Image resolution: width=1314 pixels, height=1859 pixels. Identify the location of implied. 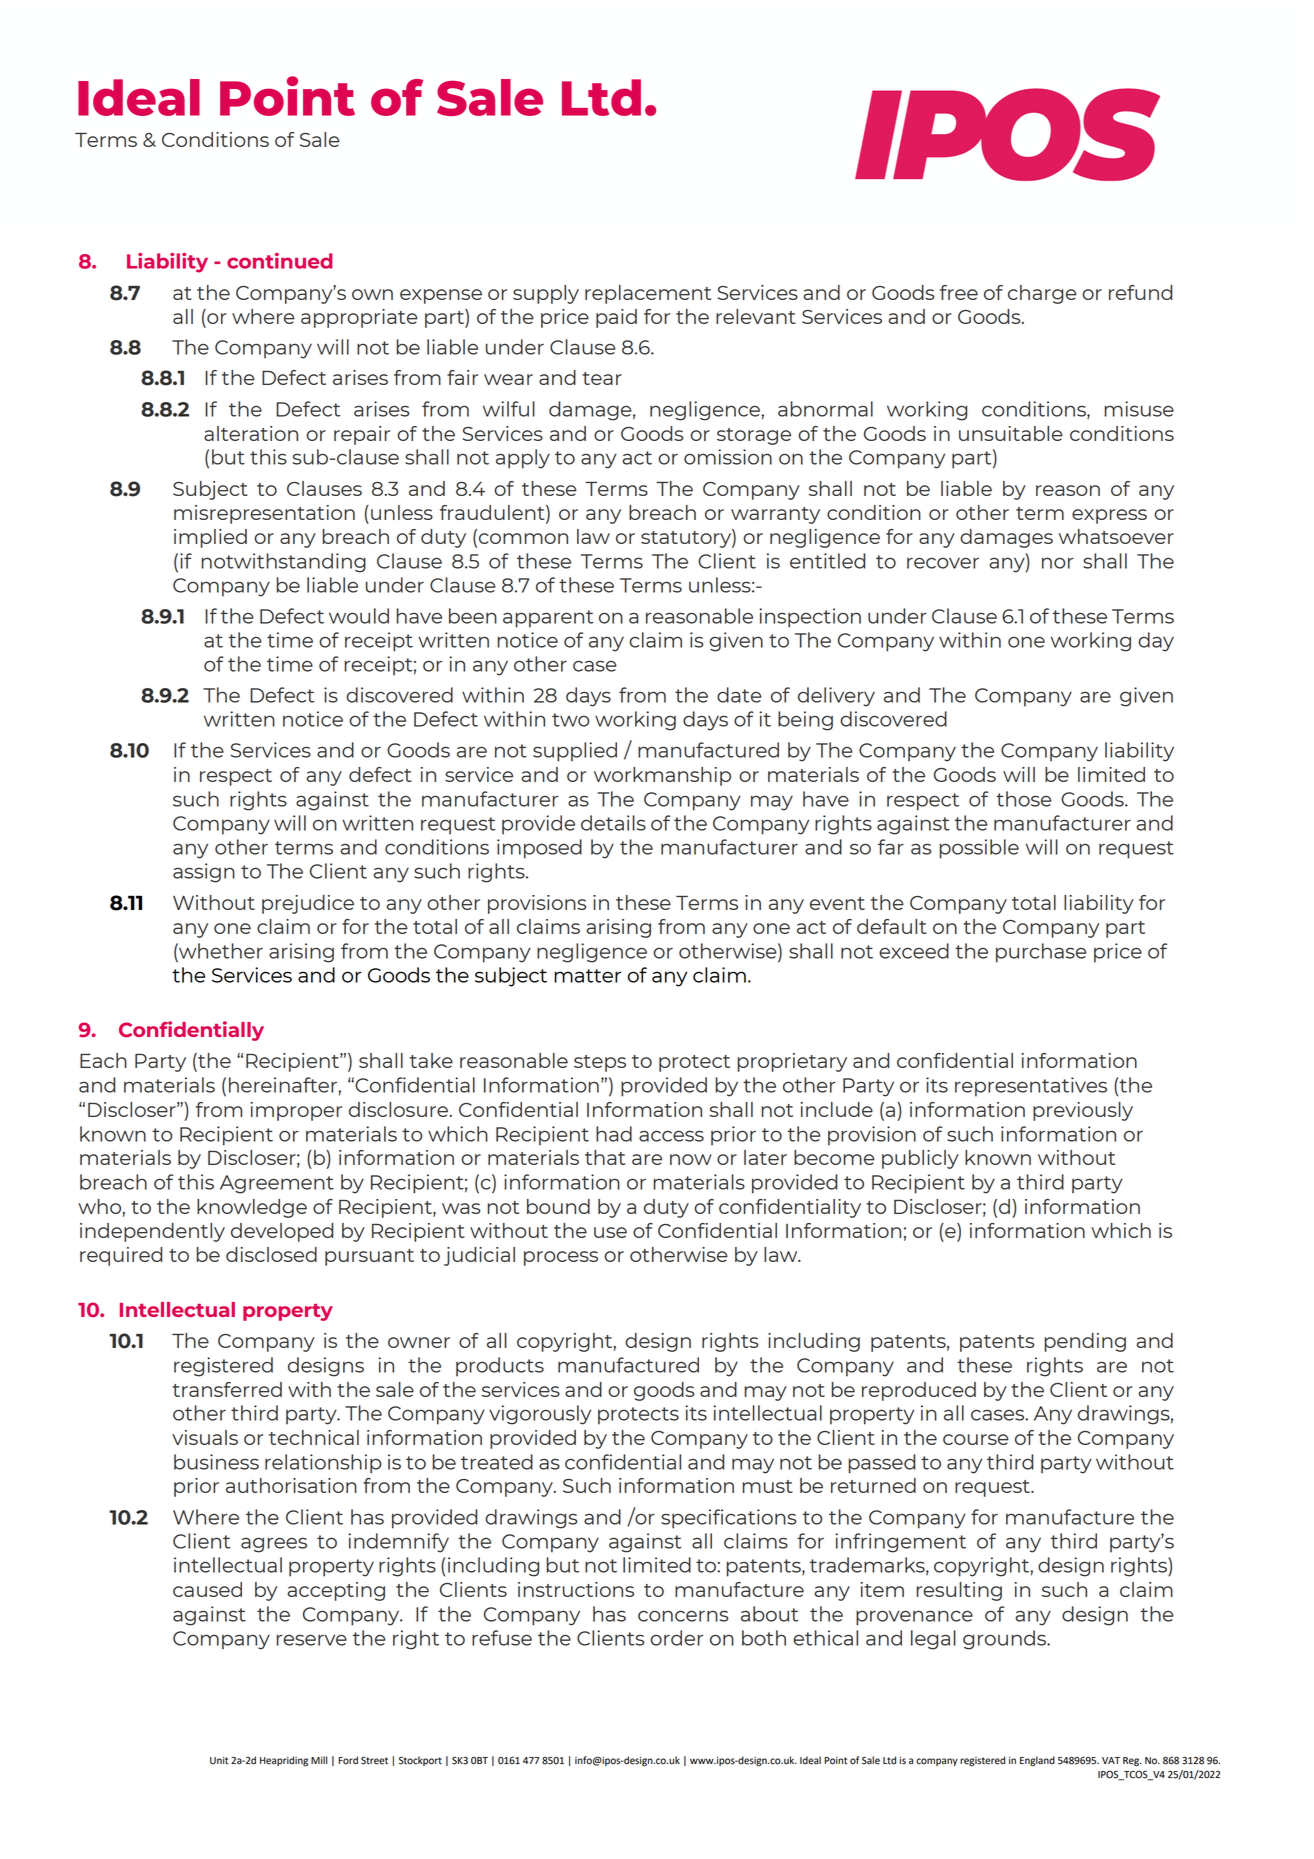
(210, 538).
